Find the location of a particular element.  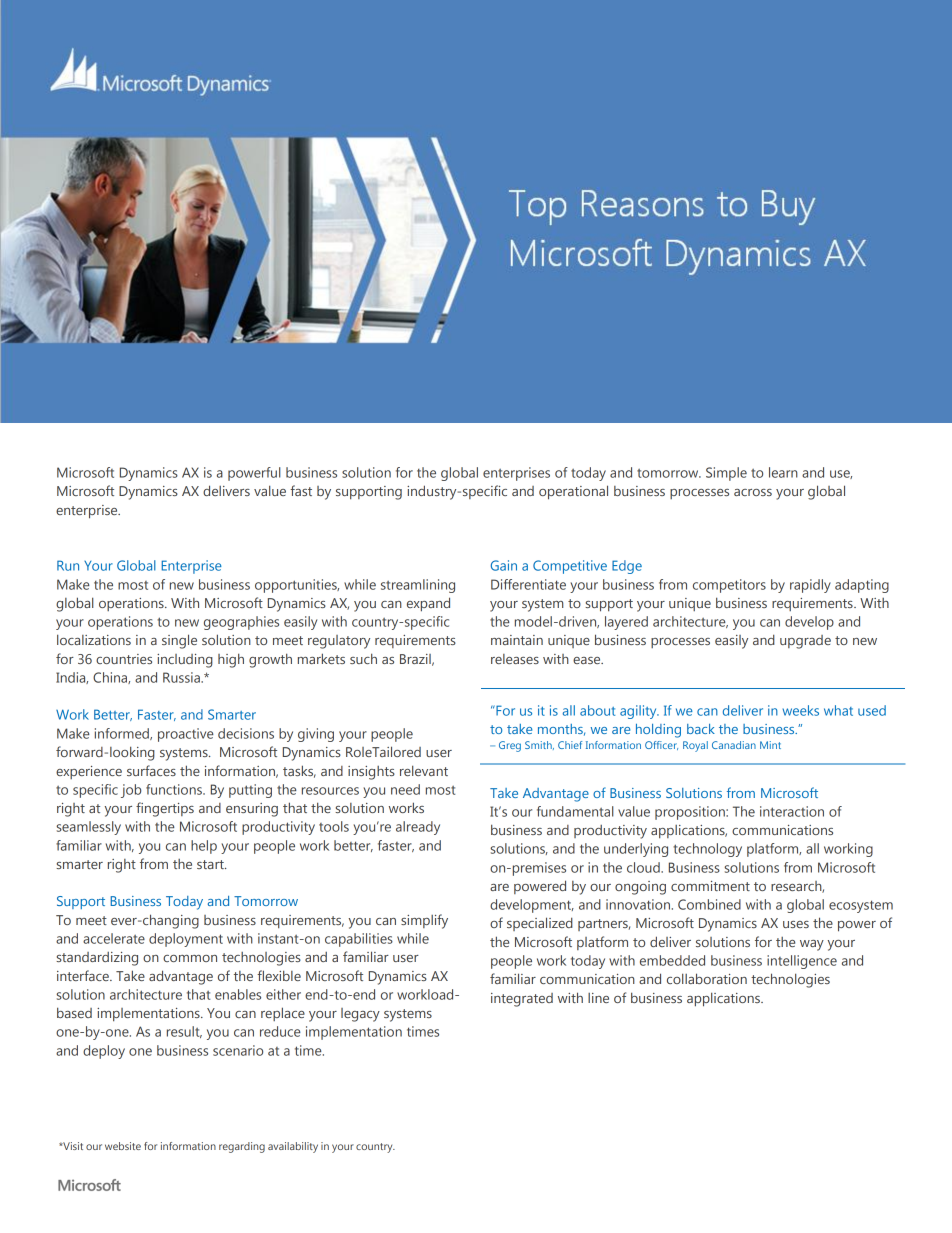

Greg is located at coordinates (510, 746).
